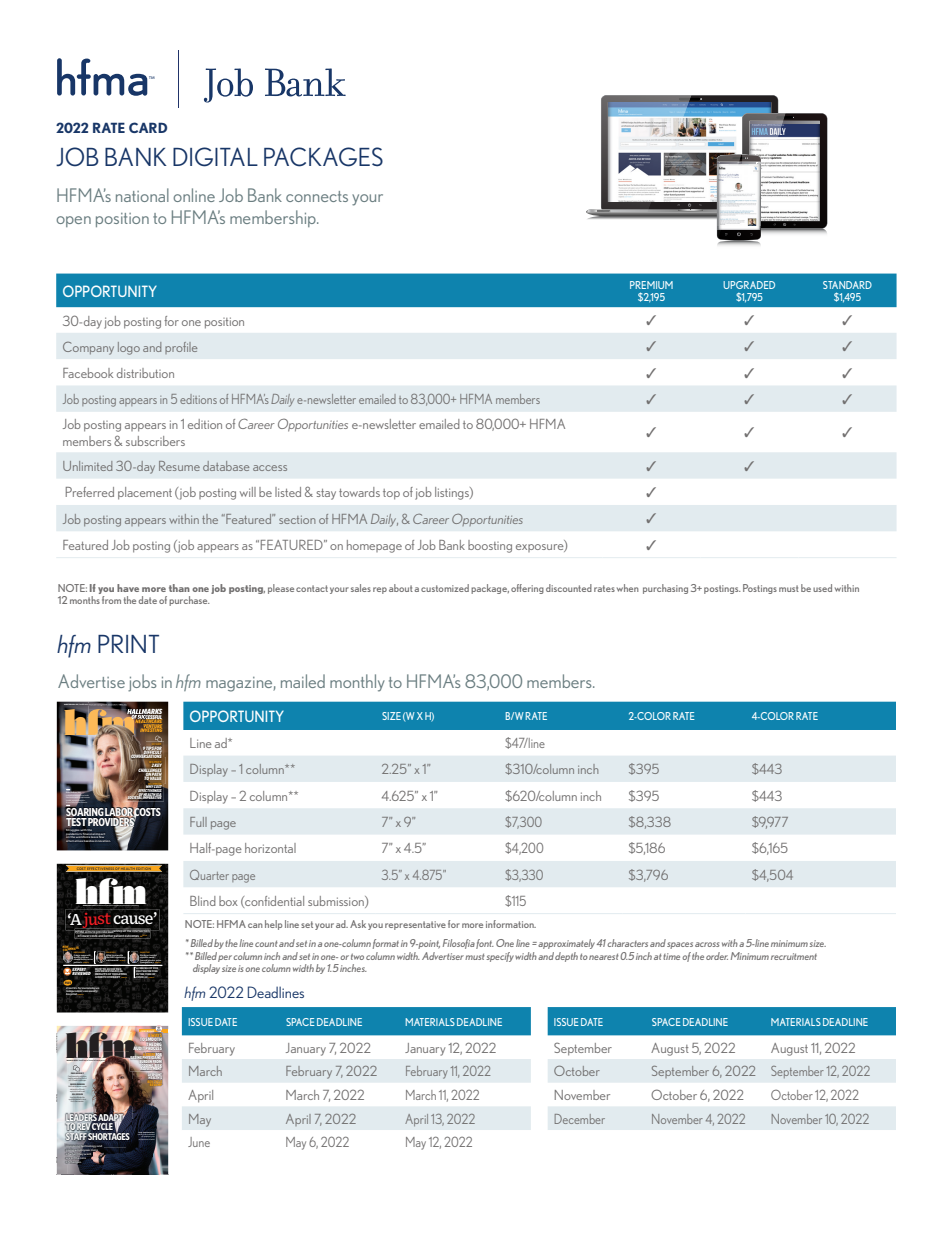  I want to click on connects, so click(317, 196).
